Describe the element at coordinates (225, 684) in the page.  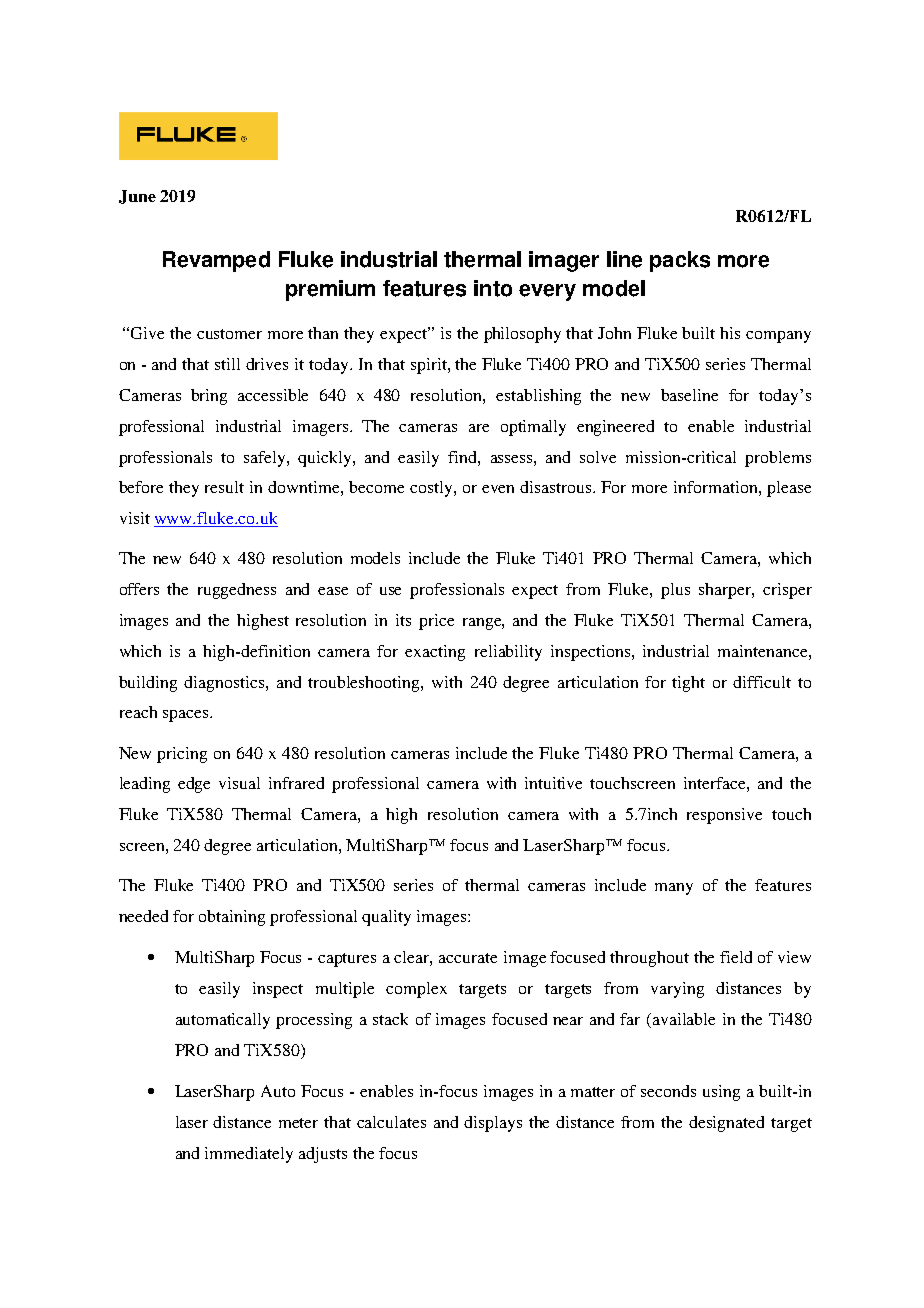
I see `diagnostics` at that location.
